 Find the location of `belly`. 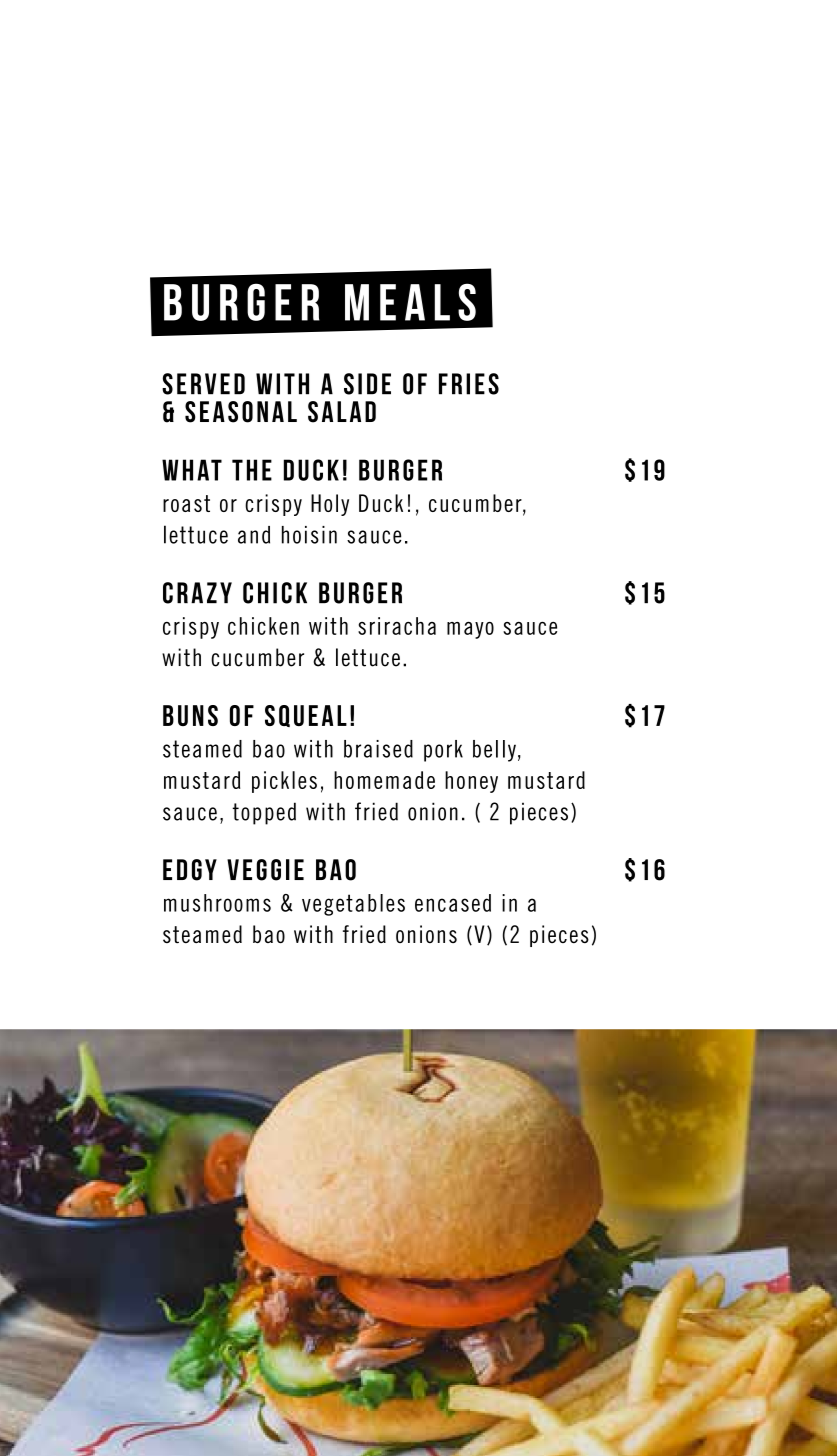

belly is located at coordinates (494, 751).
